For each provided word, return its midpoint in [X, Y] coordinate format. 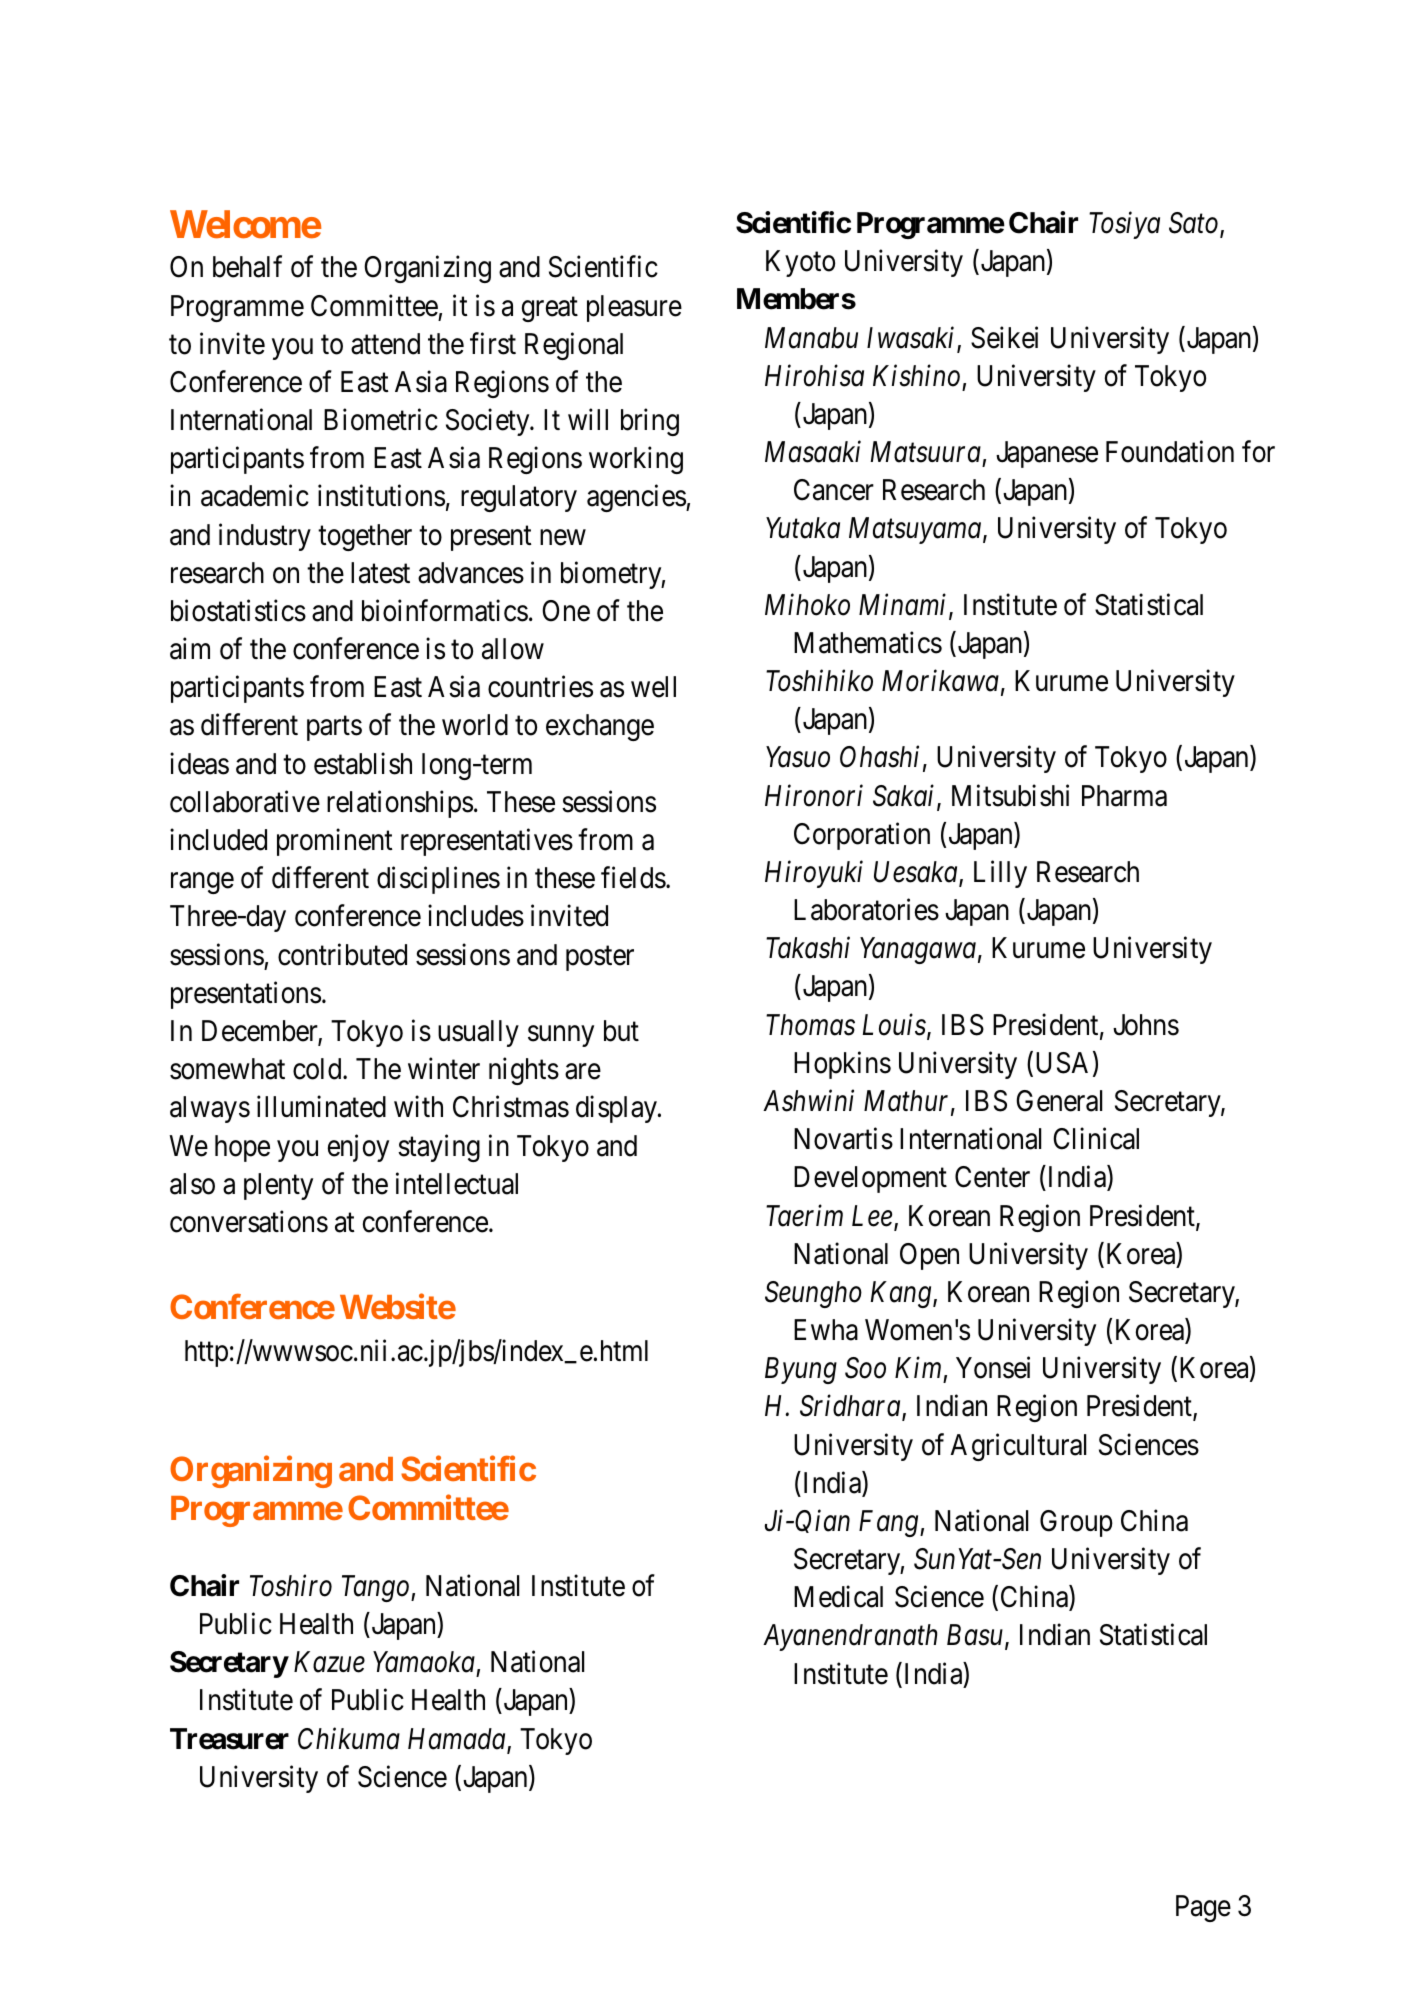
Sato [1195, 224]
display [617, 1109]
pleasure [634, 308]
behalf [247, 267]
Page [1203, 1908]
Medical [838, 1597]
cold [318, 1069]
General [1059, 1101]
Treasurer [229, 1739]
